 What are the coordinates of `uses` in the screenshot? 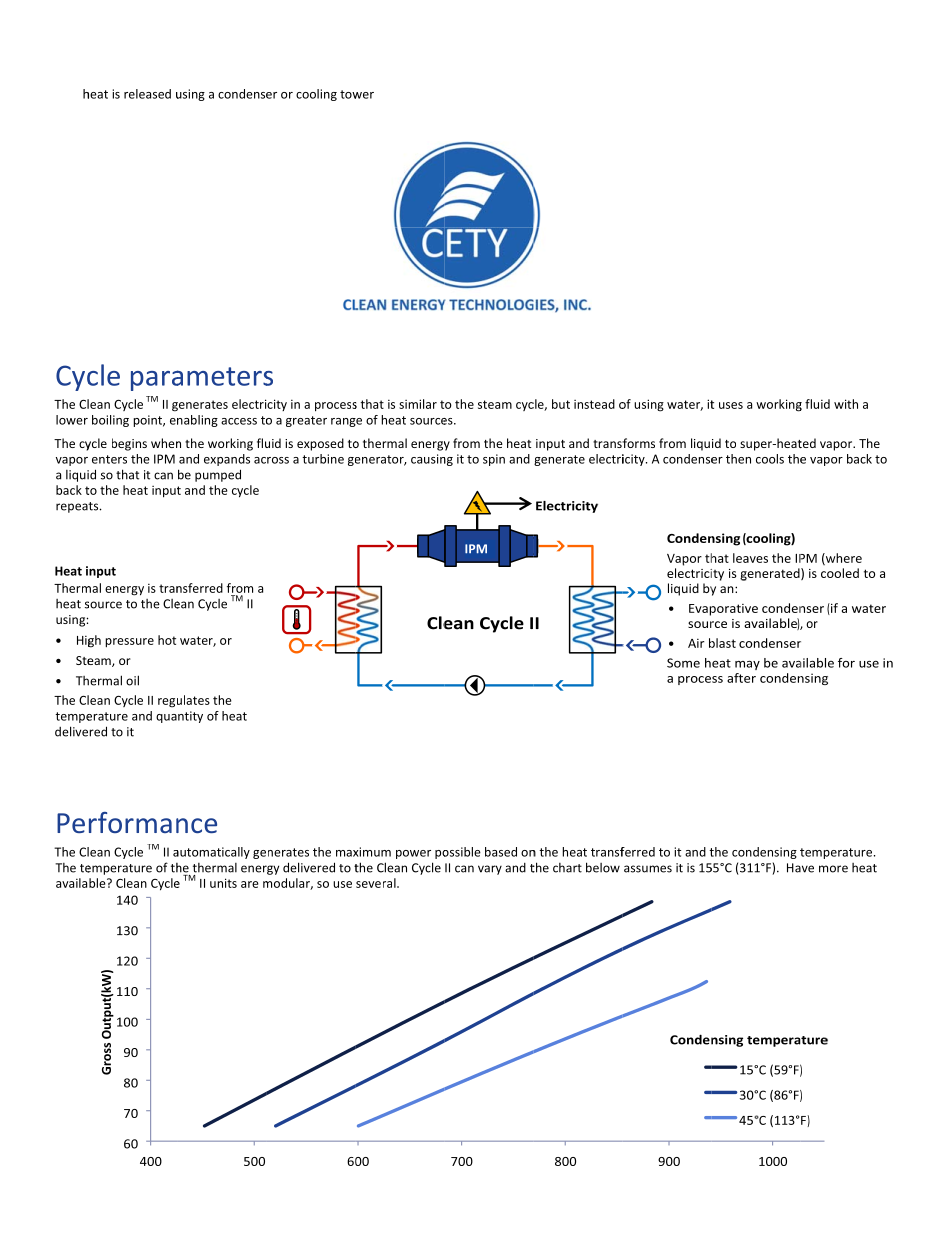 It's located at (731, 405).
